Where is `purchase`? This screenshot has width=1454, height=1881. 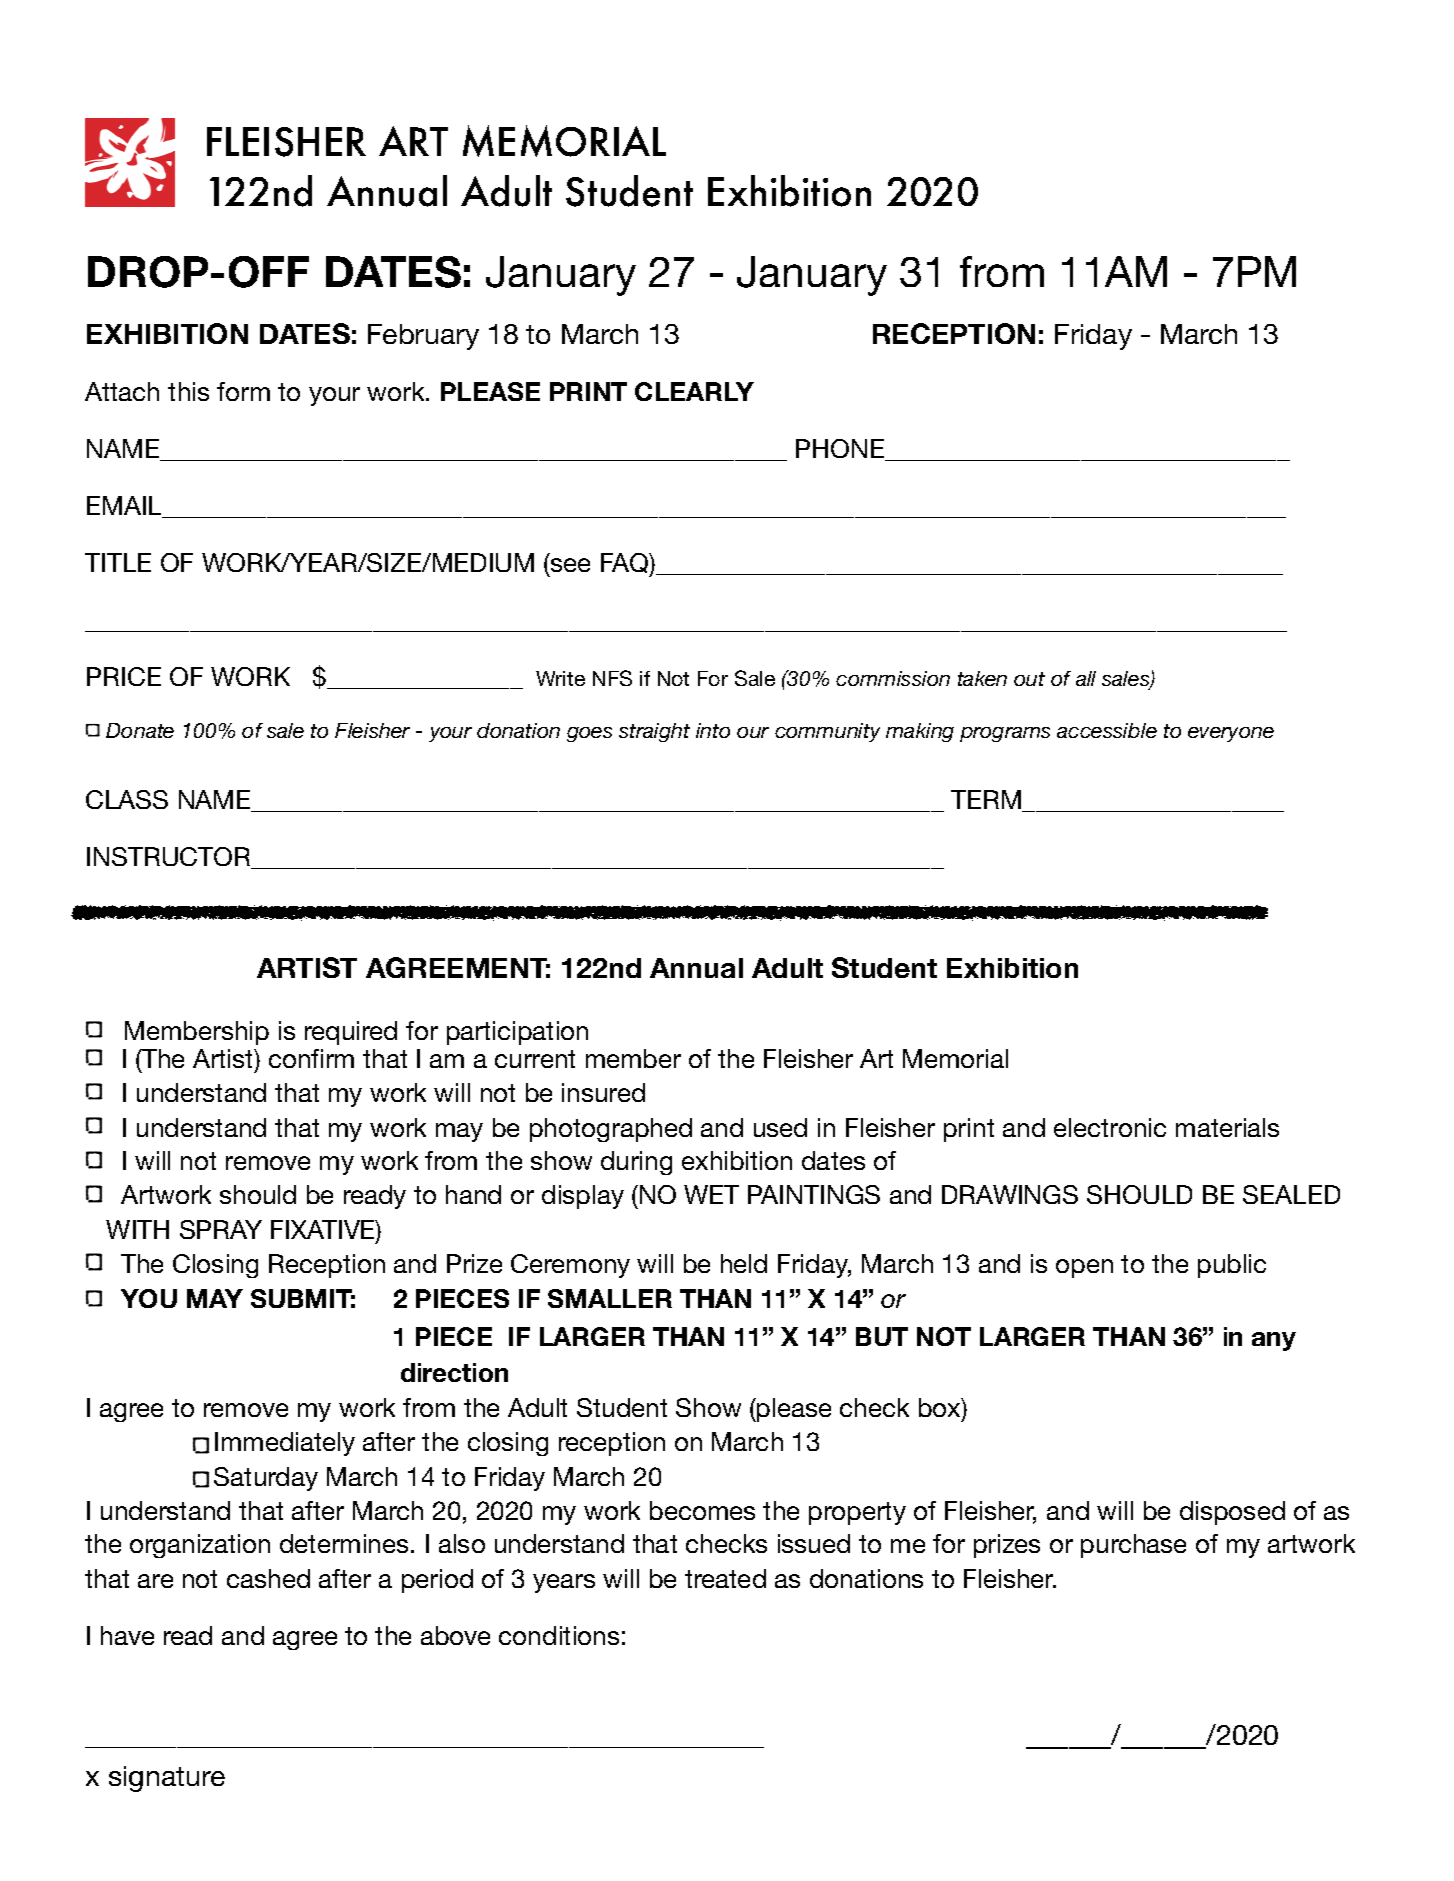
purchase is located at coordinates (1133, 1546).
